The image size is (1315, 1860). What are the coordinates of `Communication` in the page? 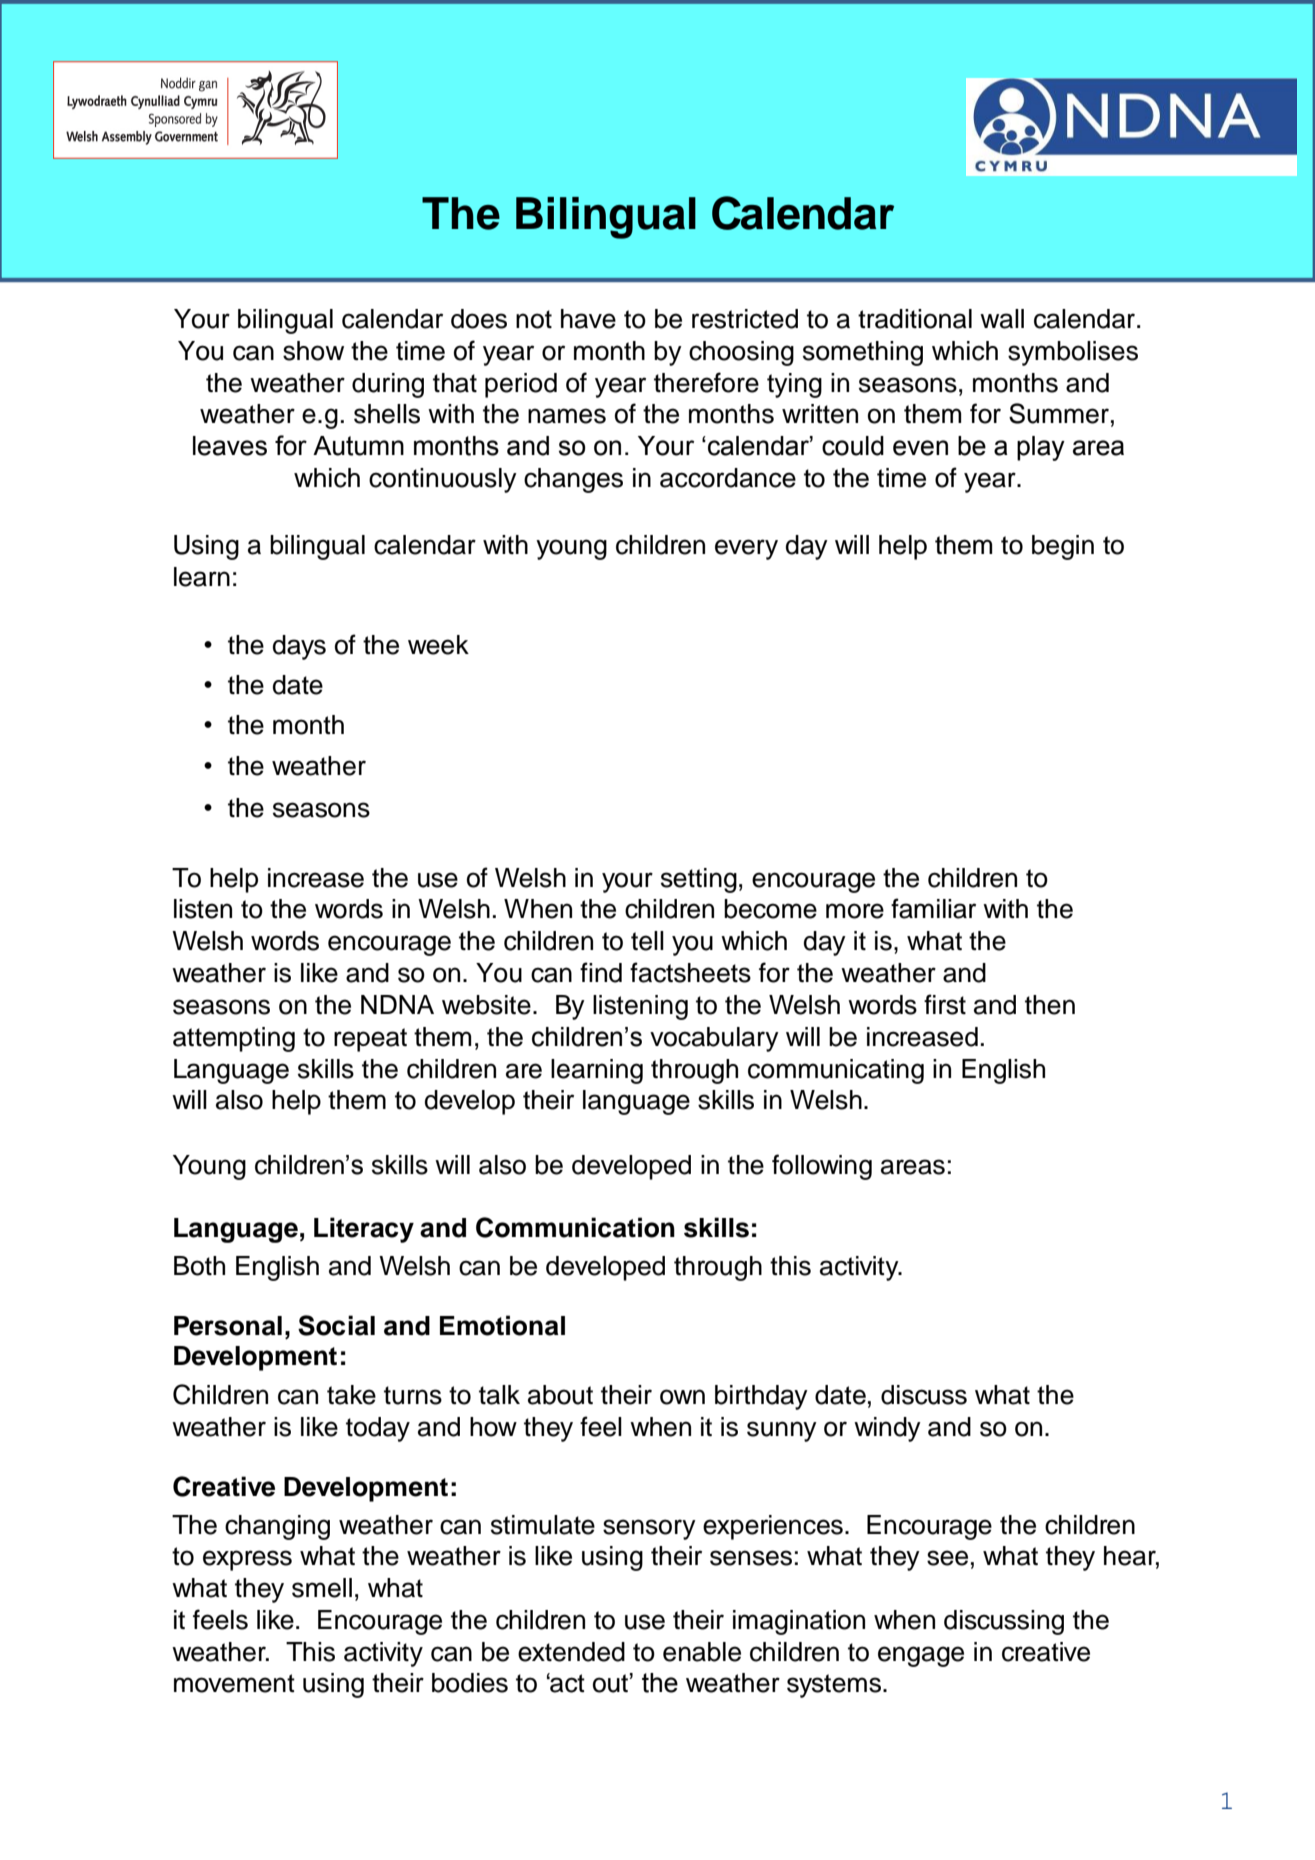 It's located at (575, 1227).
